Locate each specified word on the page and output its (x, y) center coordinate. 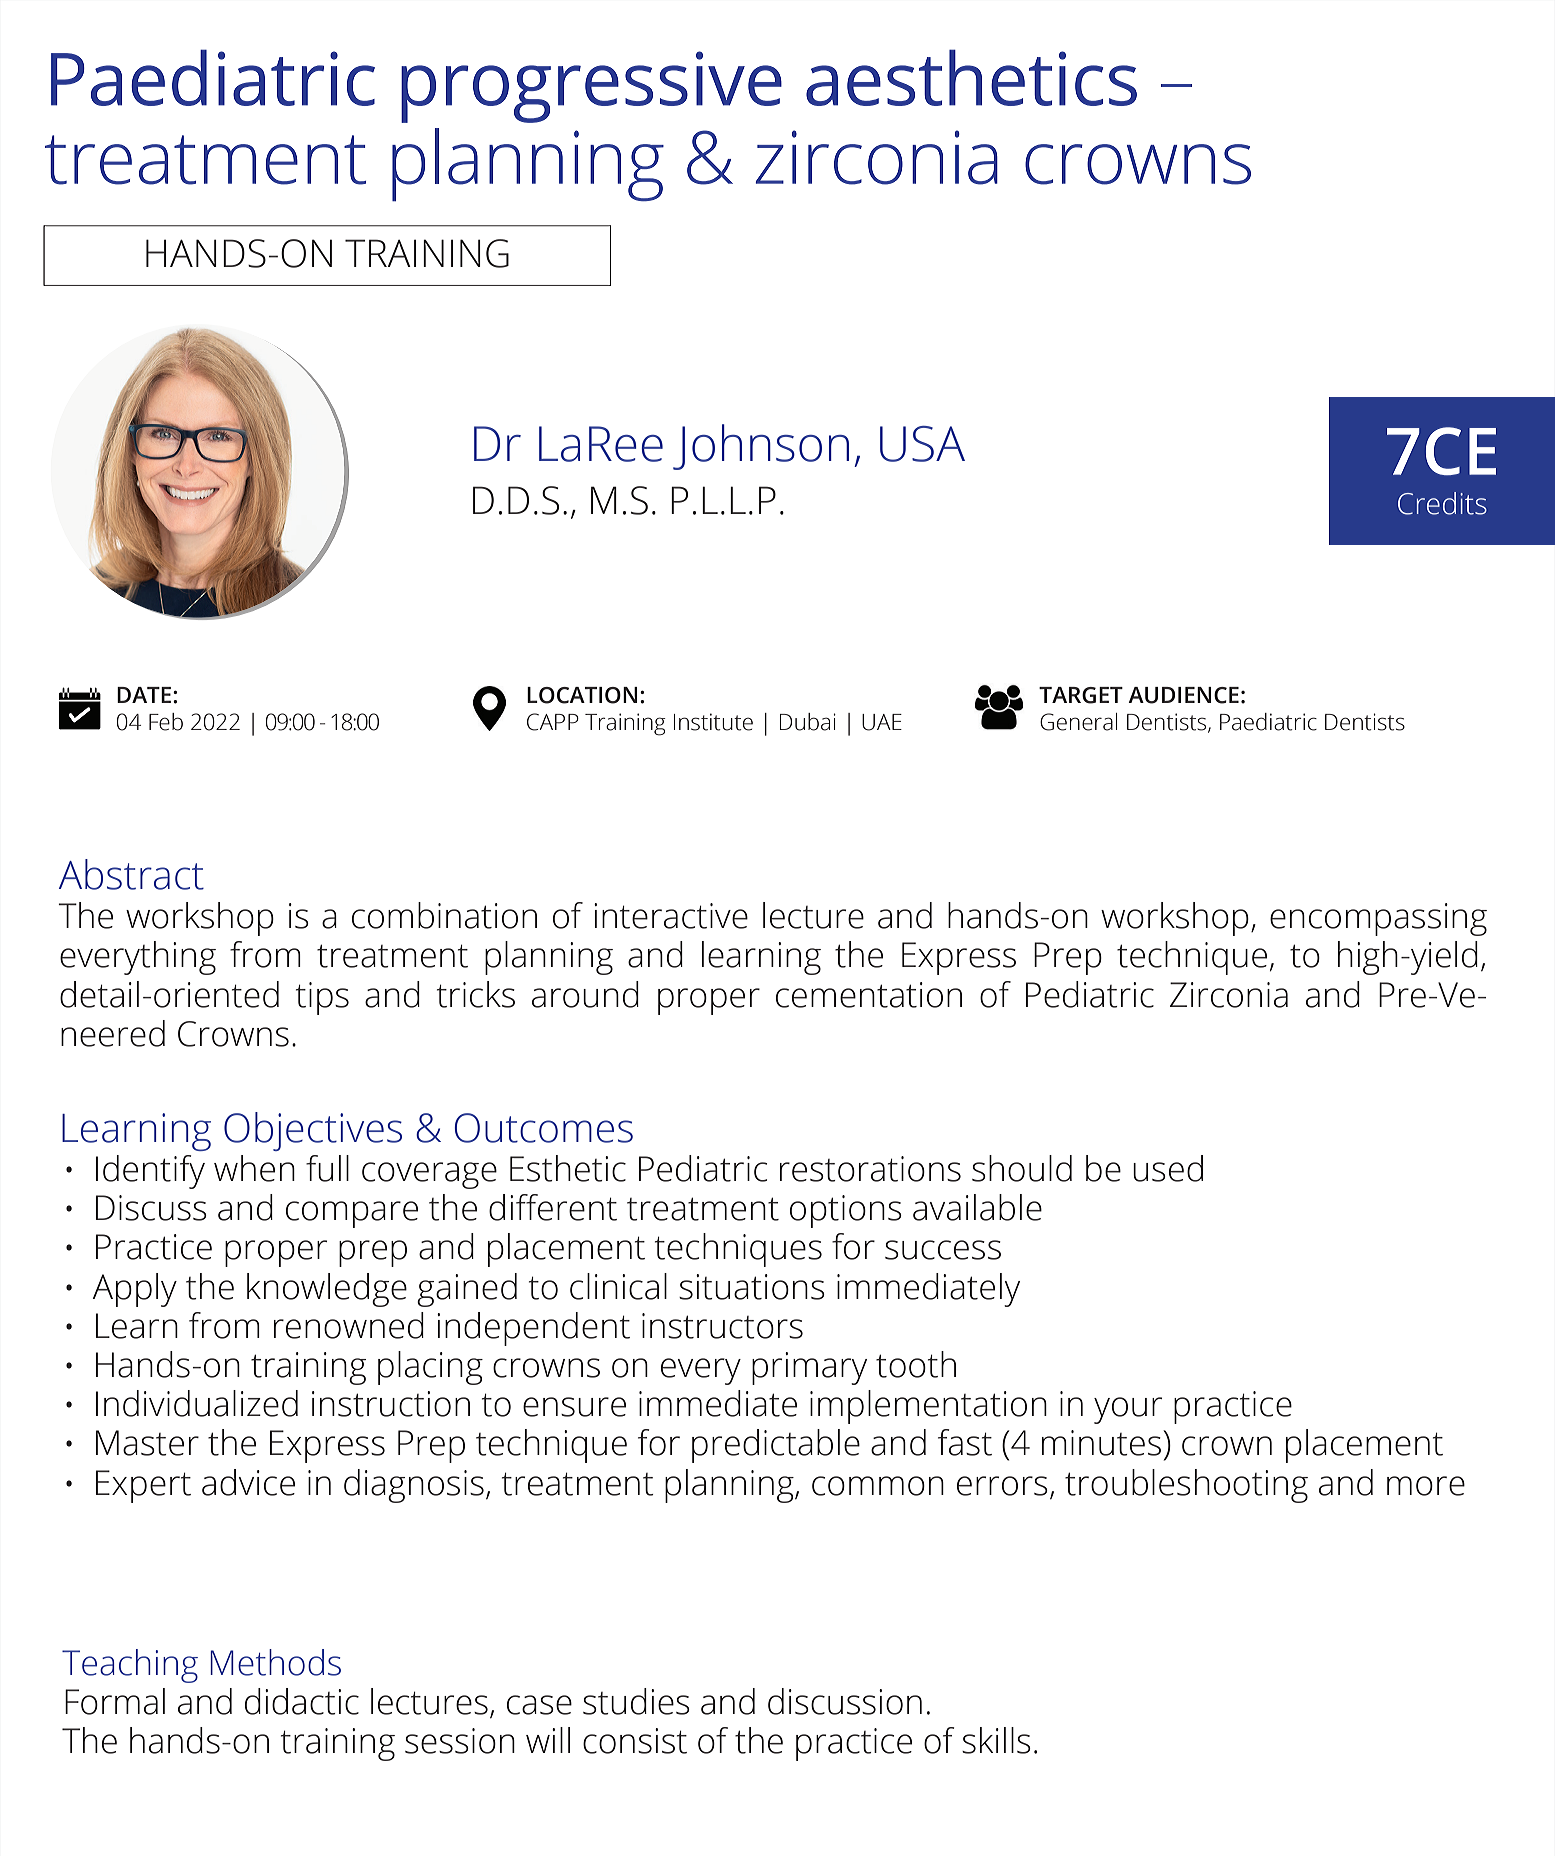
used (1168, 1168)
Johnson (761, 447)
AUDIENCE (1183, 695)
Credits (1442, 503)
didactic (302, 1701)
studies (636, 1701)
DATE (144, 695)
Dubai (808, 722)
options (846, 1211)
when (254, 1168)
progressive (591, 87)
